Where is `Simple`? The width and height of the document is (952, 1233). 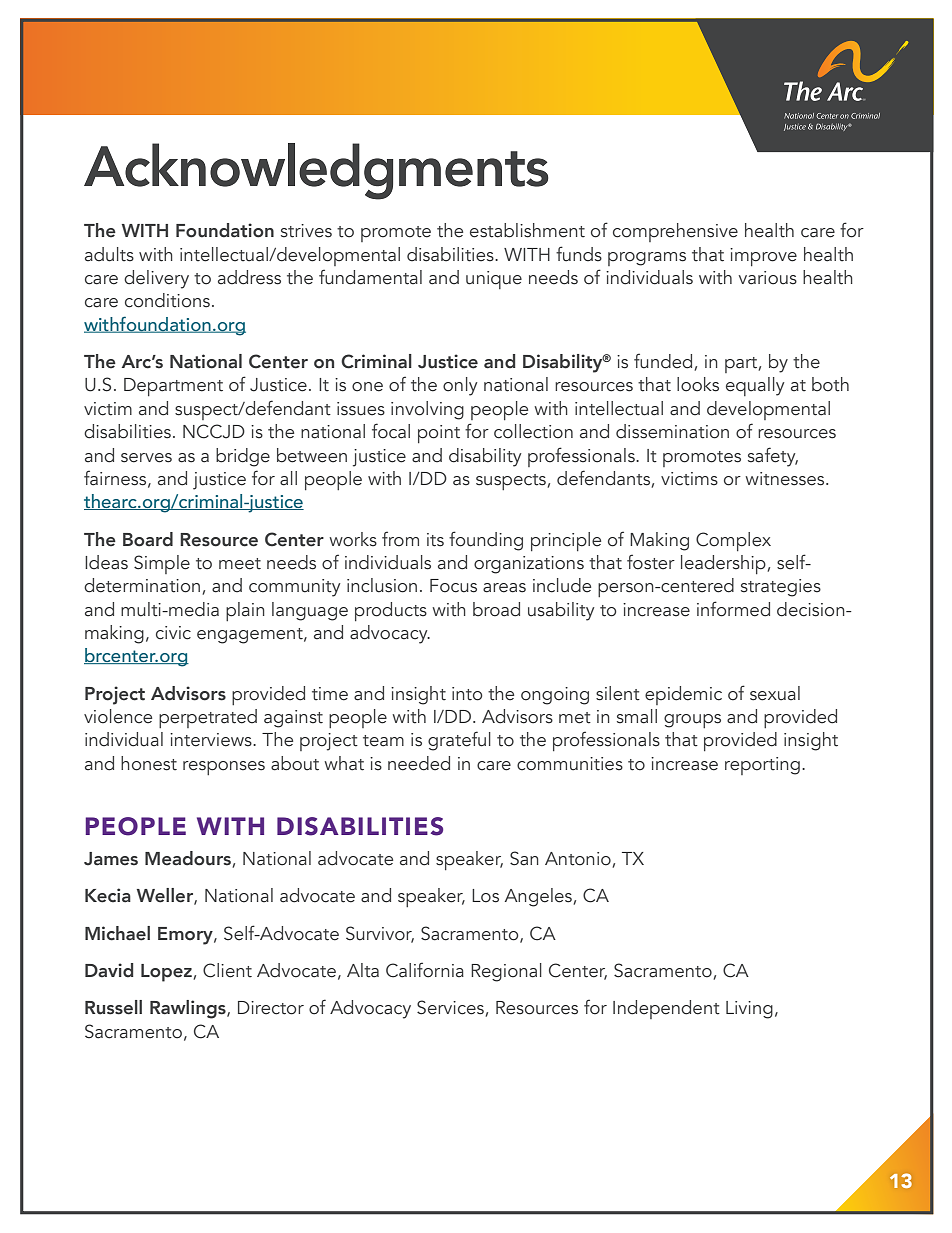
Simple is located at coordinates (162, 564).
